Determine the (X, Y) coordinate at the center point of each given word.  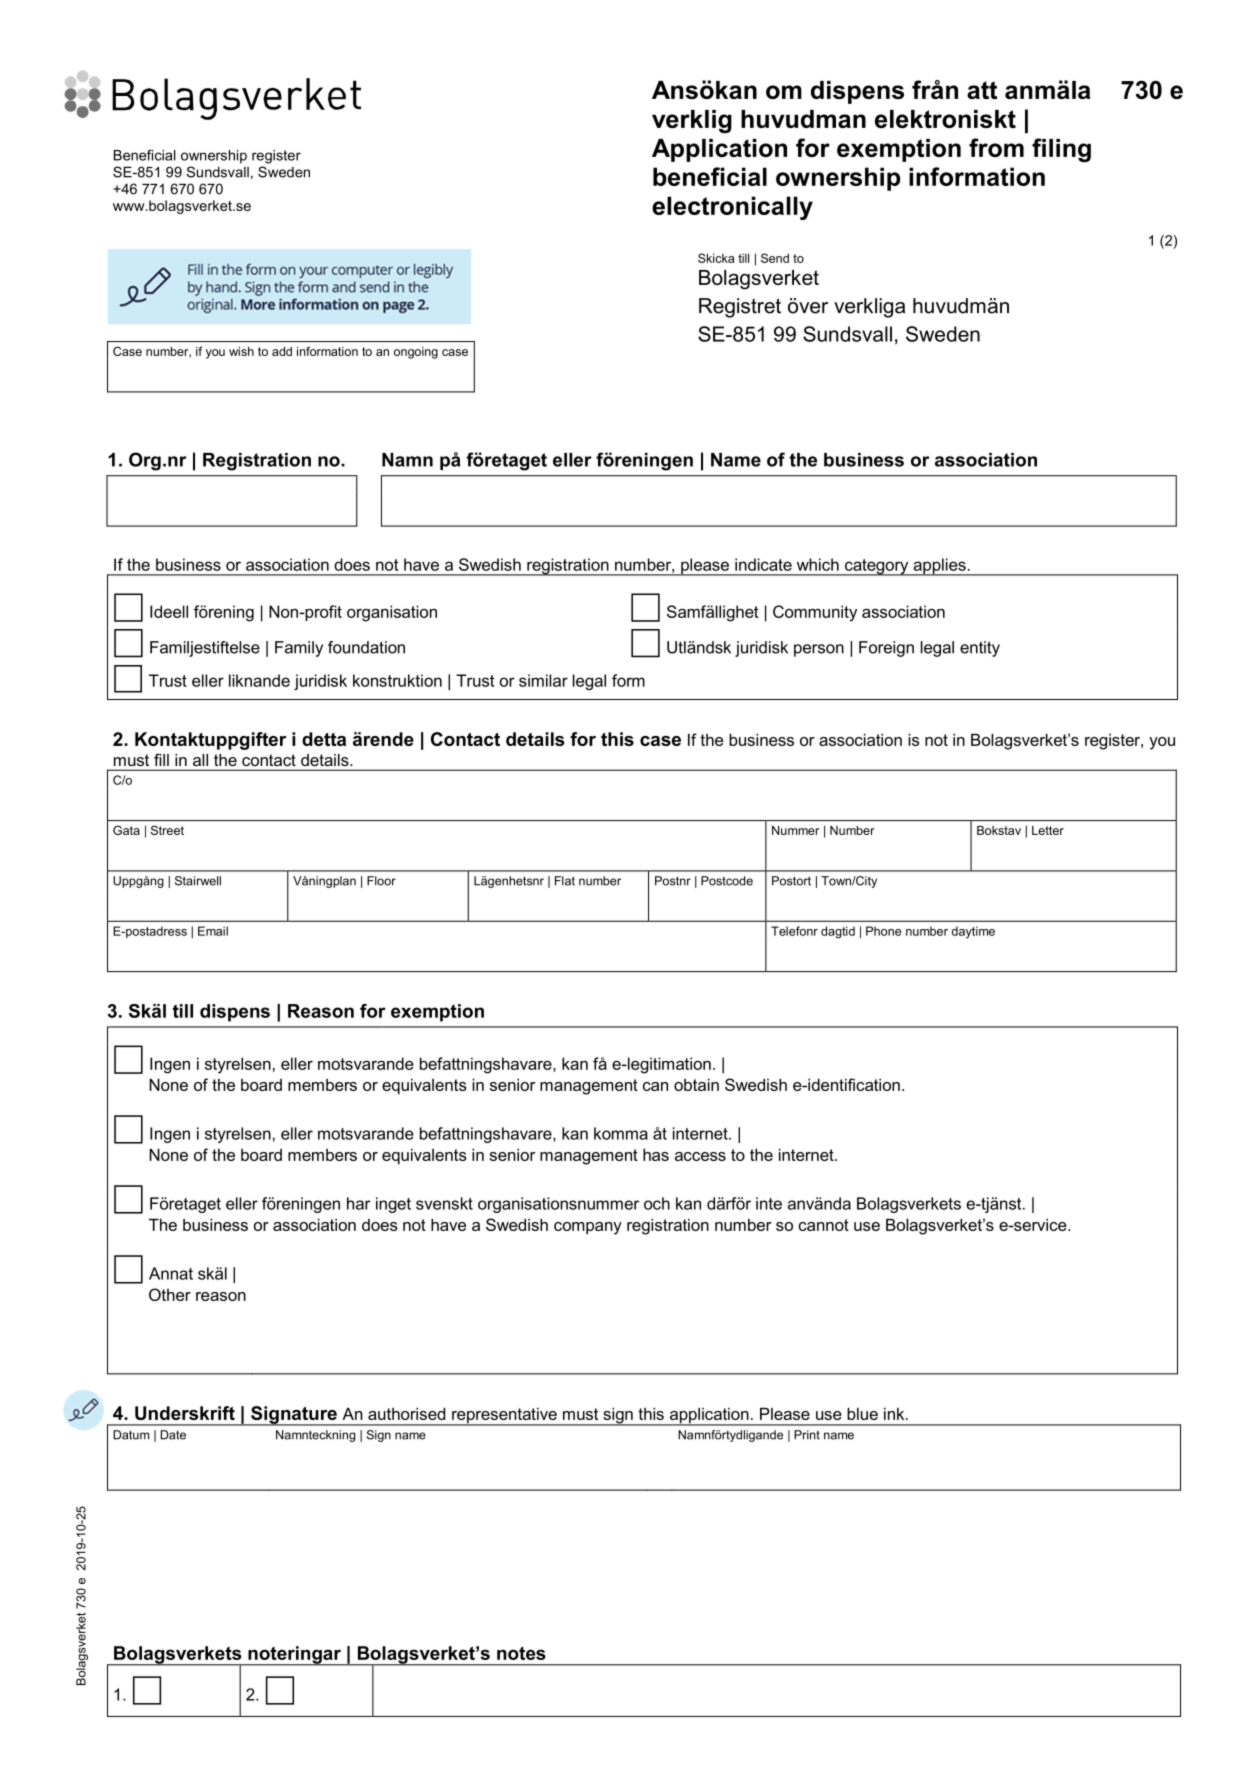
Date (173, 1435)
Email (213, 931)
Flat (565, 881)
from (996, 147)
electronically (732, 208)
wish (241, 351)
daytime (973, 932)
